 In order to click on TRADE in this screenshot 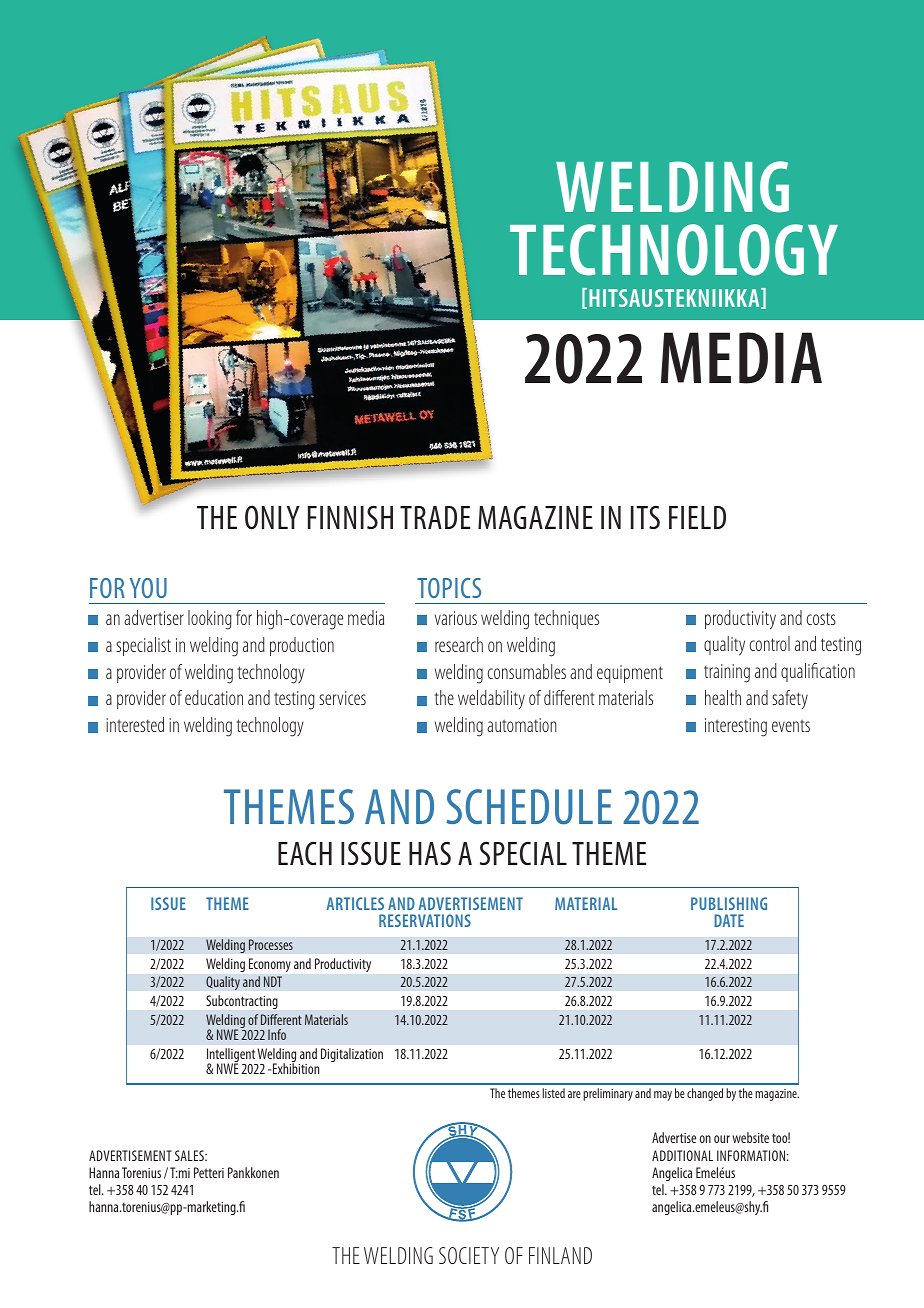, I will do `click(435, 517)`.
